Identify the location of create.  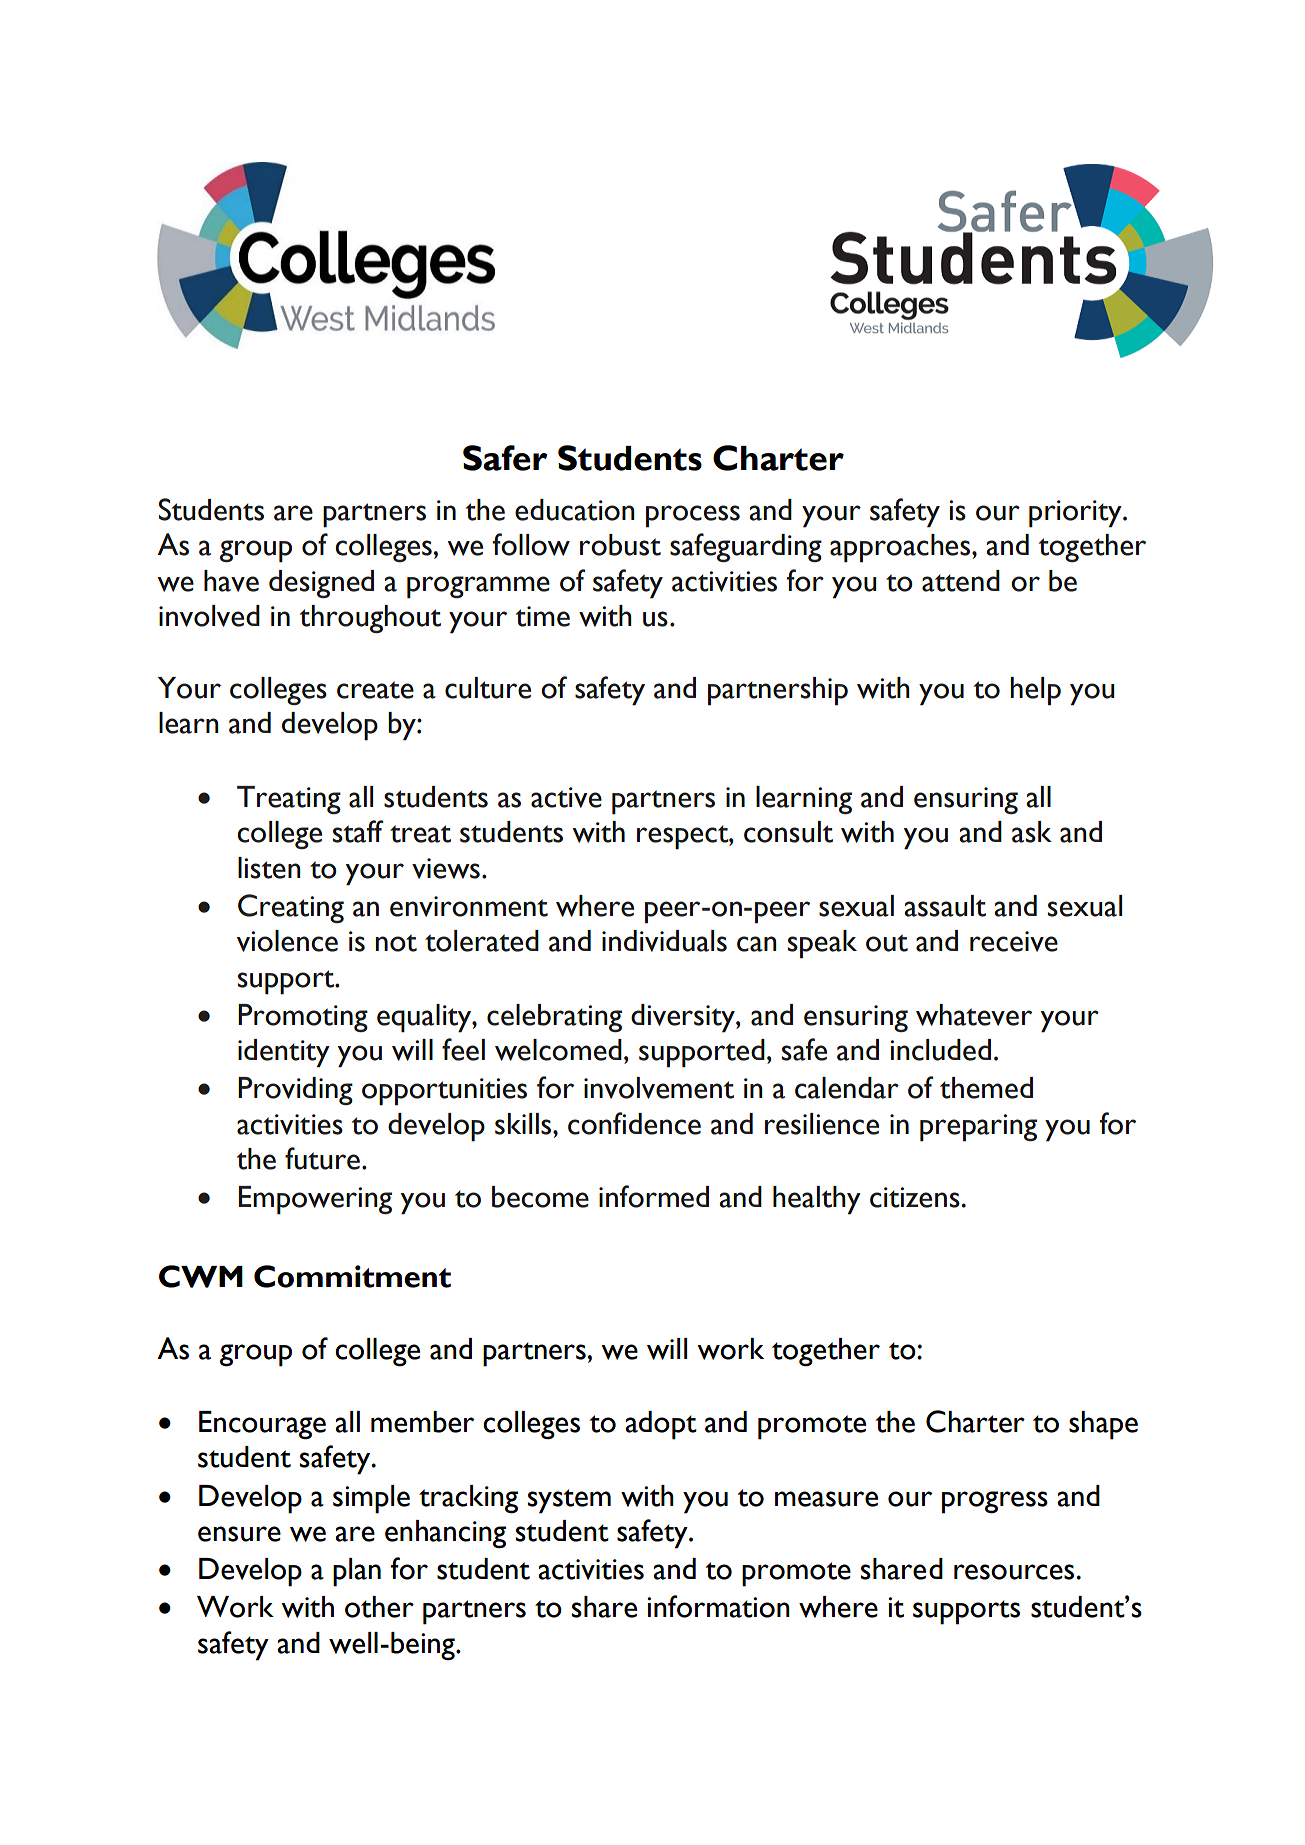
(375, 690).
